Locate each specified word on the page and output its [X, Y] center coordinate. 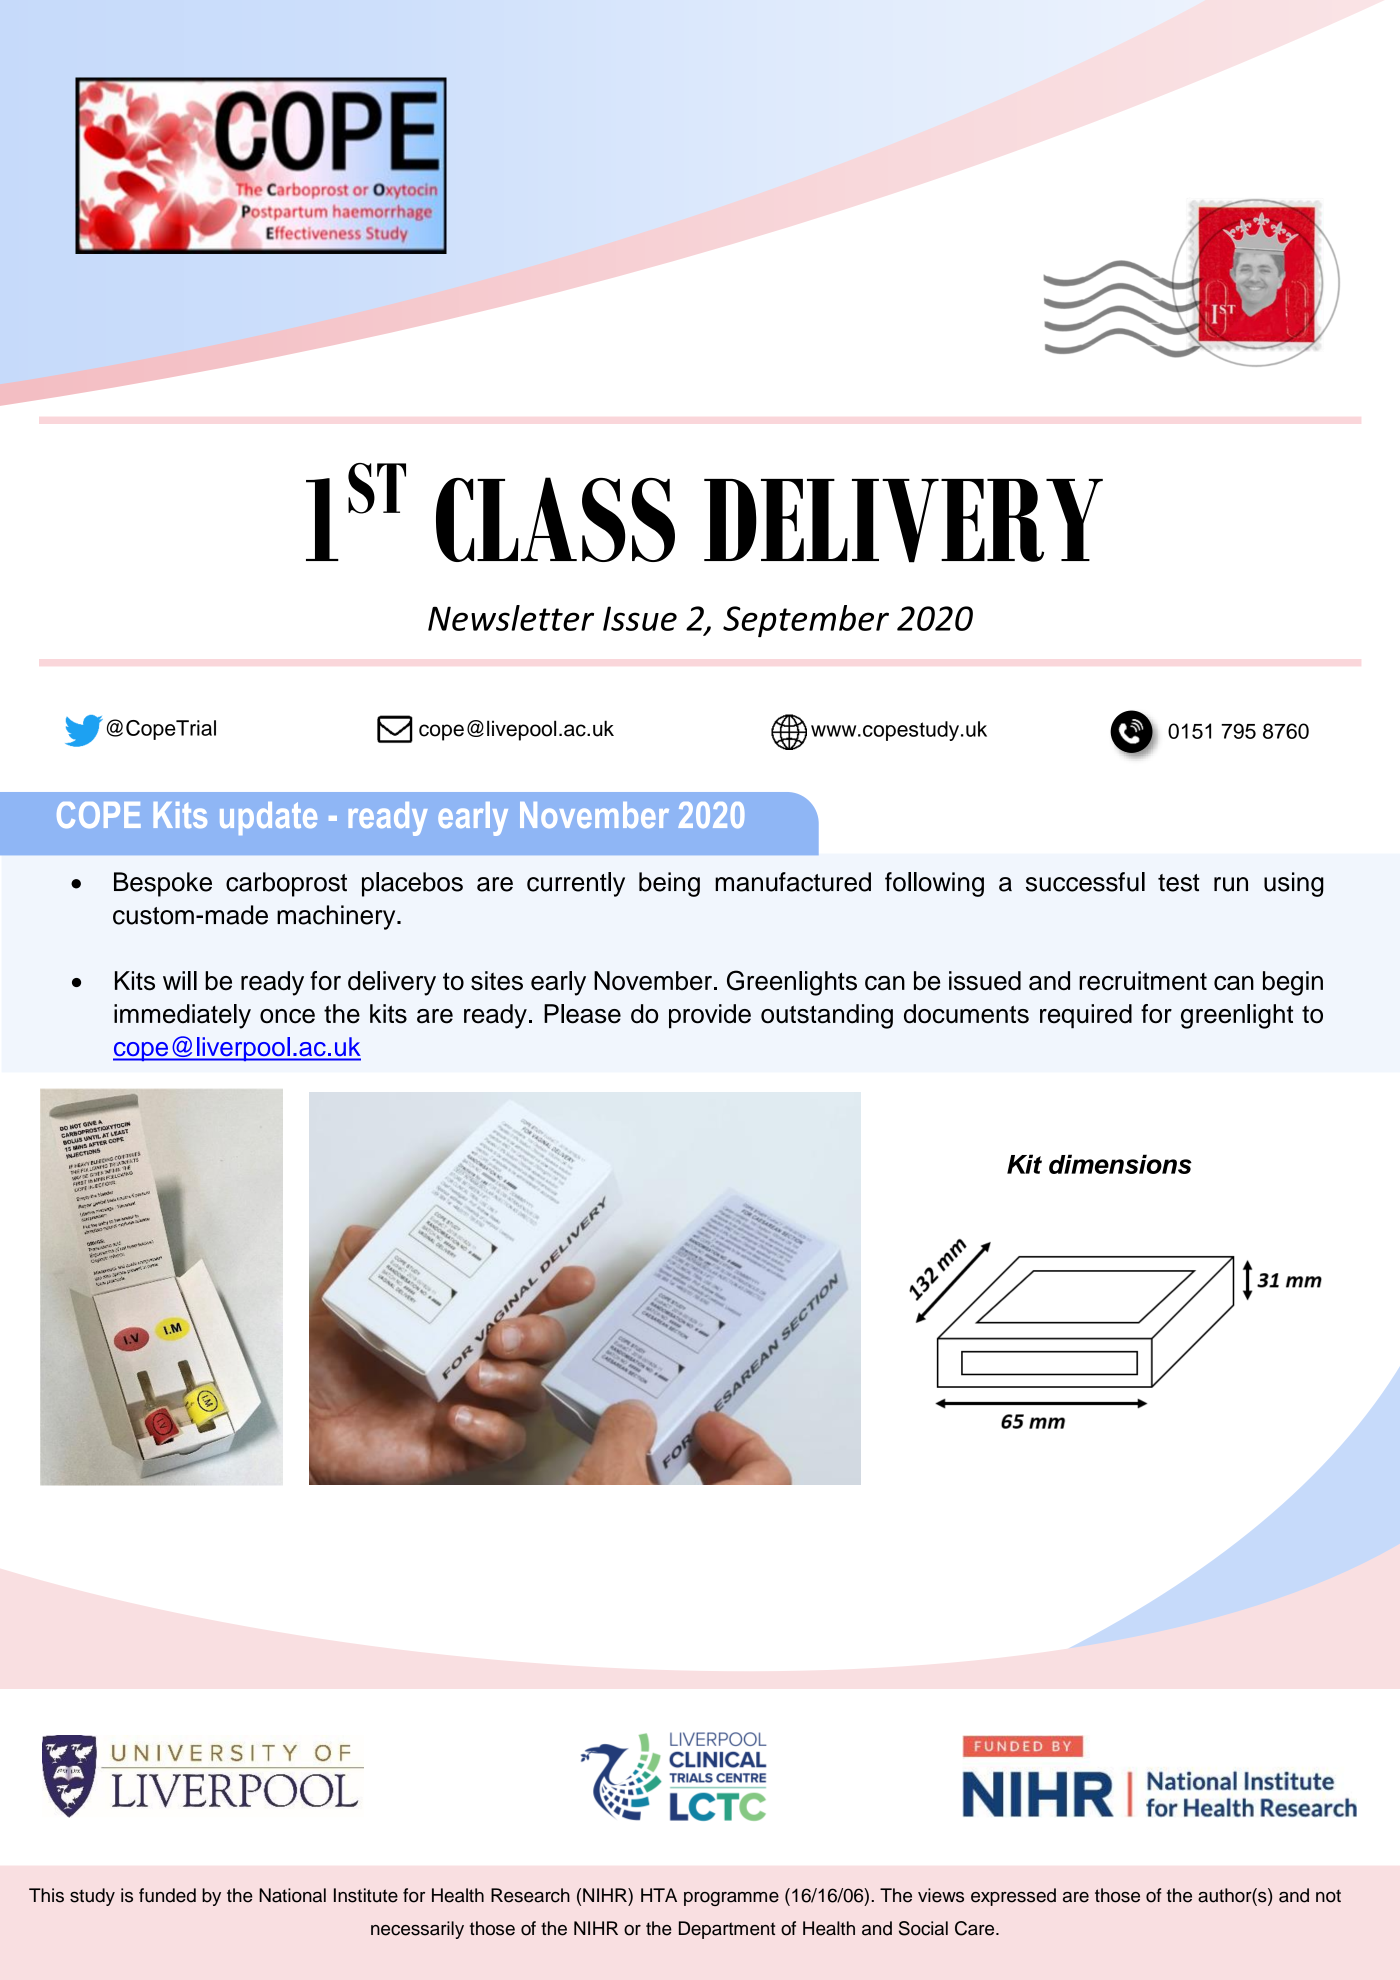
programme [731, 1899]
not [1328, 1896]
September [806, 621]
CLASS [555, 519]
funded [167, 1895]
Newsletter [511, 618]
